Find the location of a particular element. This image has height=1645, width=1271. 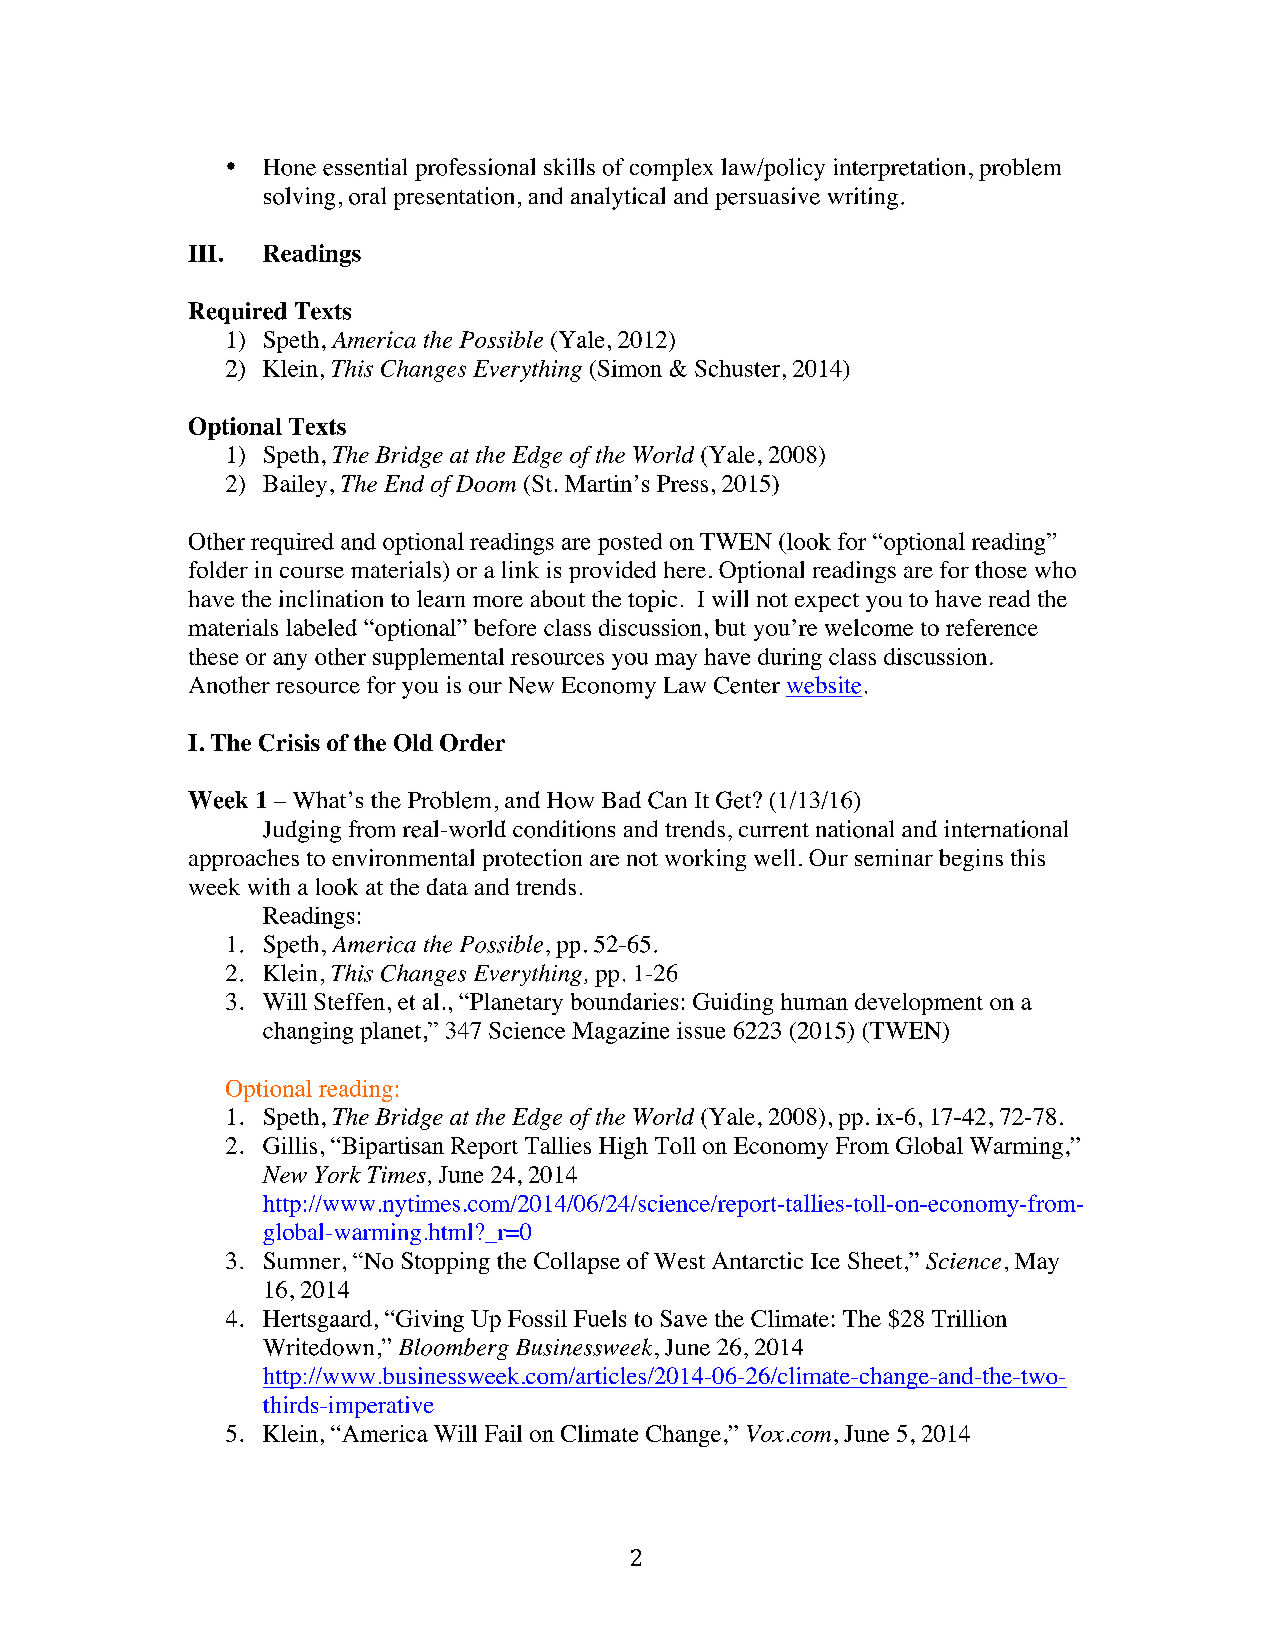

Steffen is located at coordinates (349, 1001).
